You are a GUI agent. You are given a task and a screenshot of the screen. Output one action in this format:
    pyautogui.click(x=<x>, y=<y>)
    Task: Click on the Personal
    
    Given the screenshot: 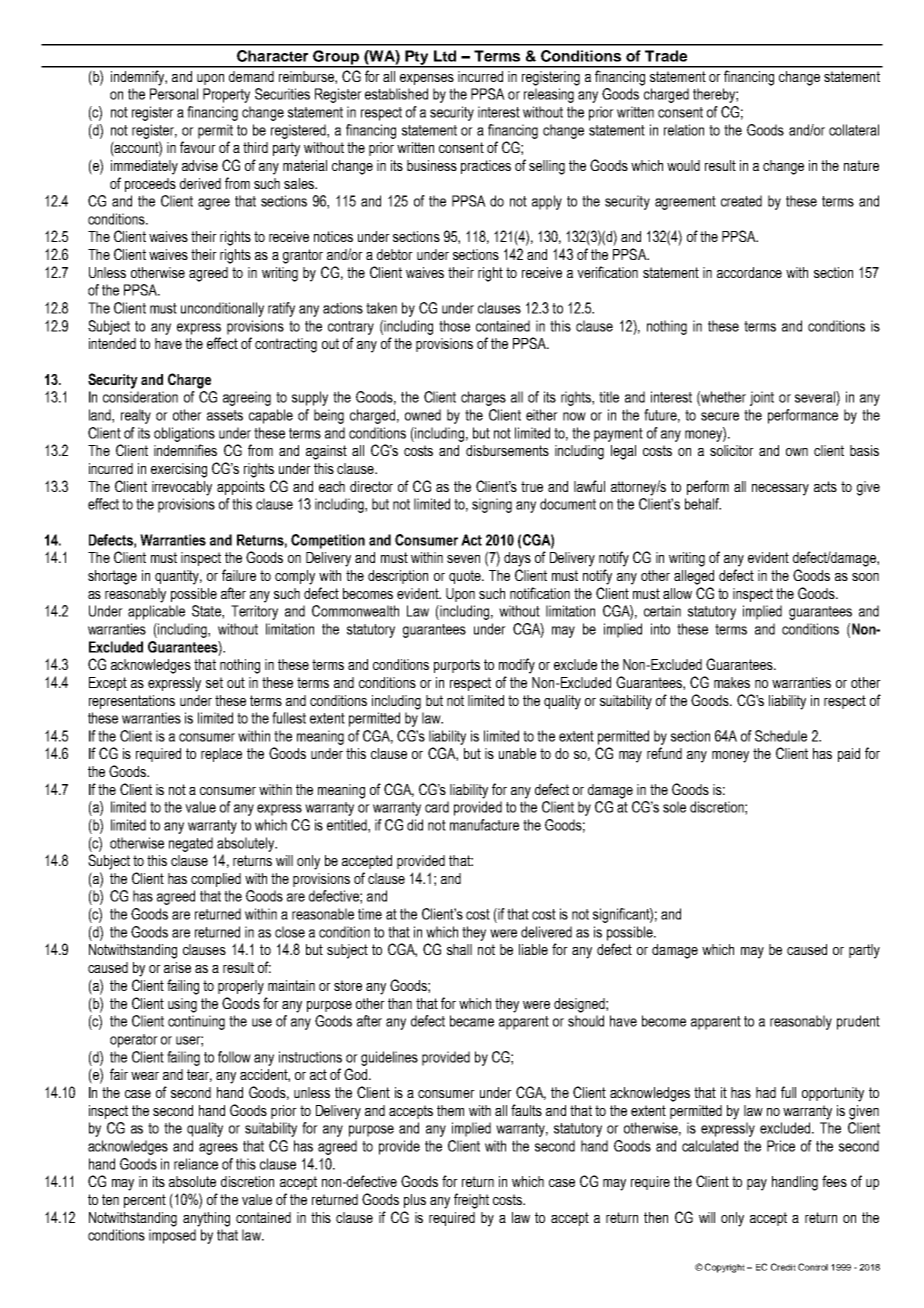 What is the action you would take?
    pyautogui.click(x=174, y=94)
